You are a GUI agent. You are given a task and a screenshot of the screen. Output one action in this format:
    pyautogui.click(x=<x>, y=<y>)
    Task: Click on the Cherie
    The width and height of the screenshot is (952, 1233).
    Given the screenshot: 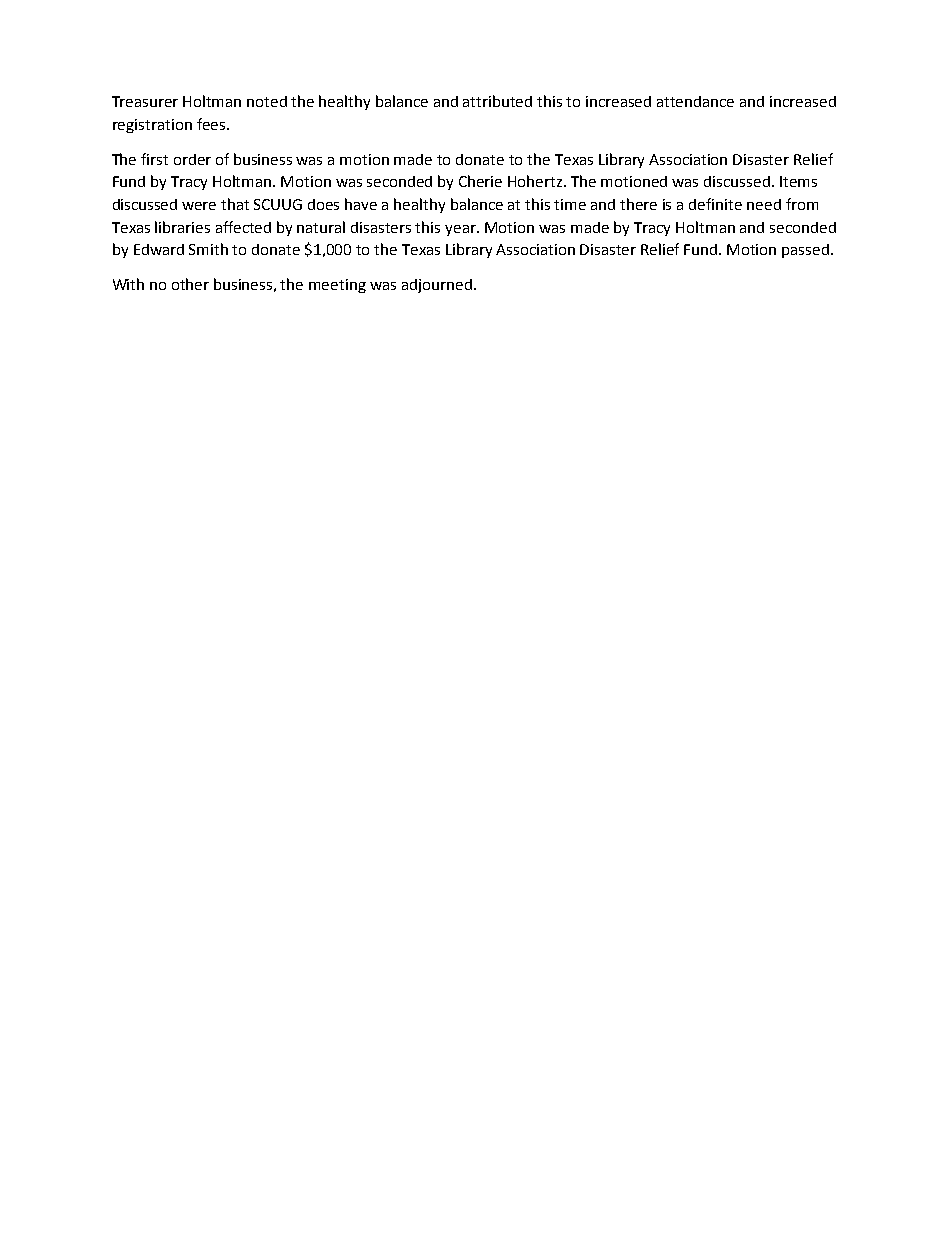 What is the action you would take?
    pyautogui.click(x=480, y=181)
